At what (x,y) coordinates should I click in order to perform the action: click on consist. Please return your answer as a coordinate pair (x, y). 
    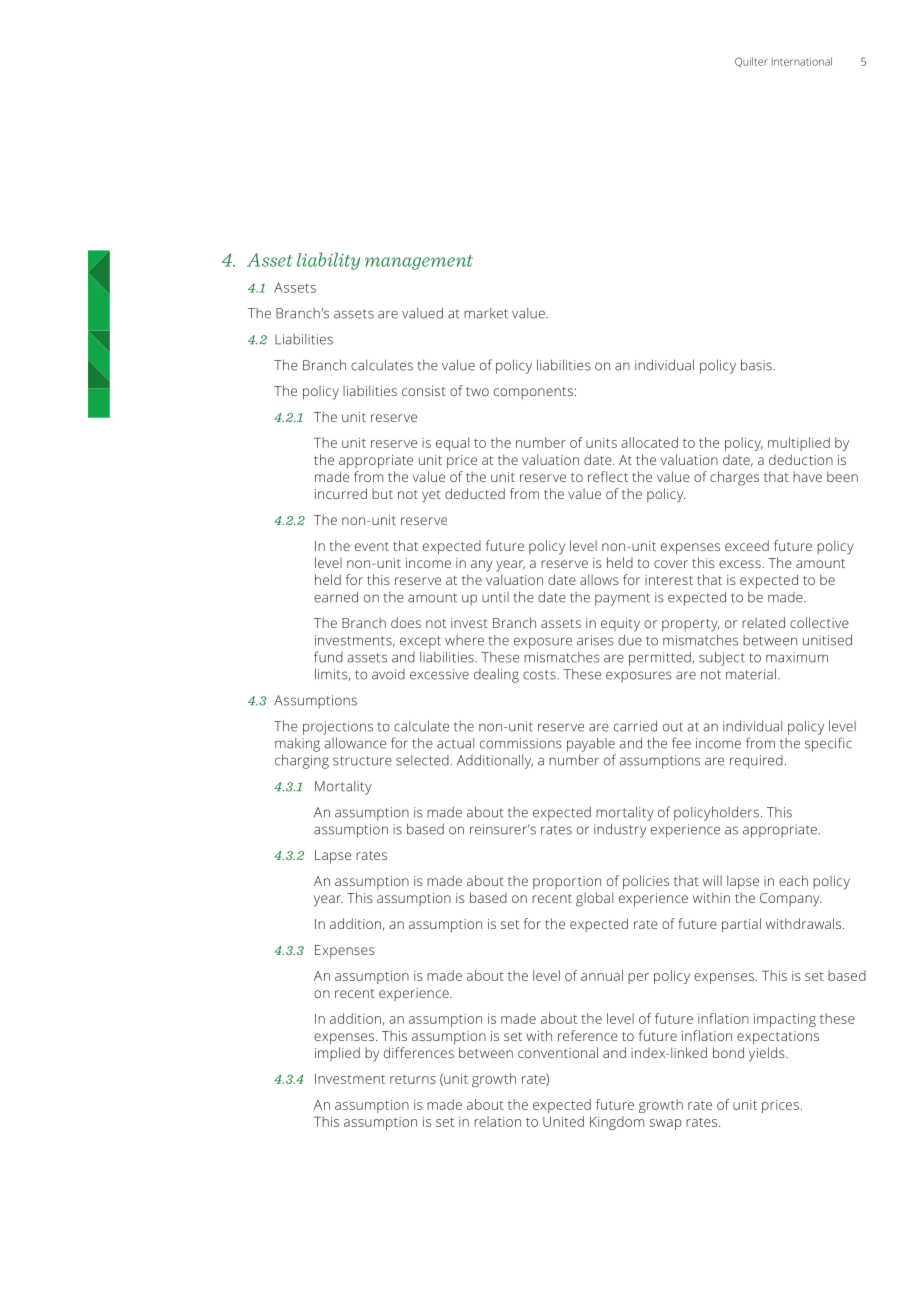
    Looking at the image, I should click on (424, 391).
